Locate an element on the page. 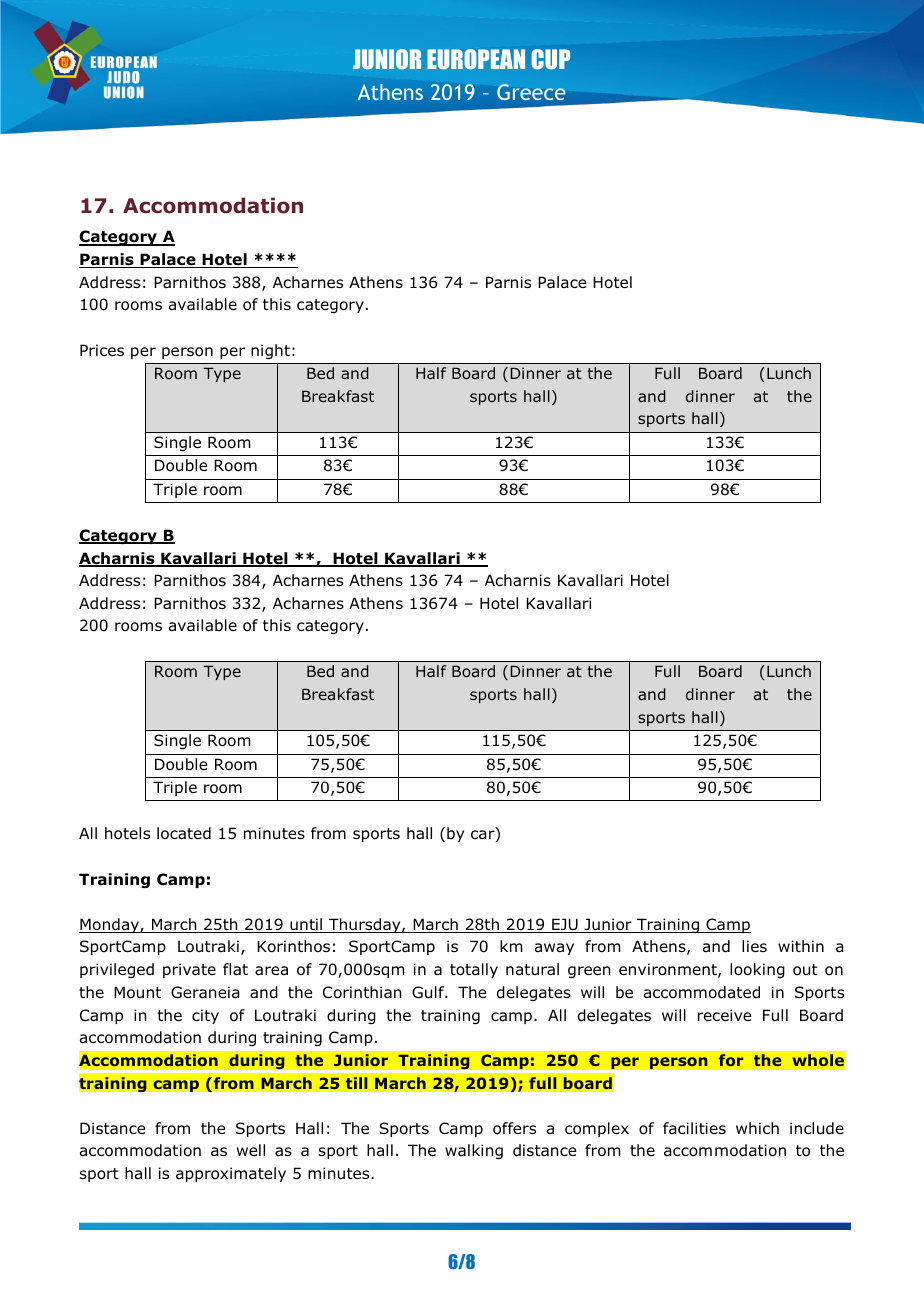 This page has width=924, height=1308. which is located at coordinates (757, 1128).
